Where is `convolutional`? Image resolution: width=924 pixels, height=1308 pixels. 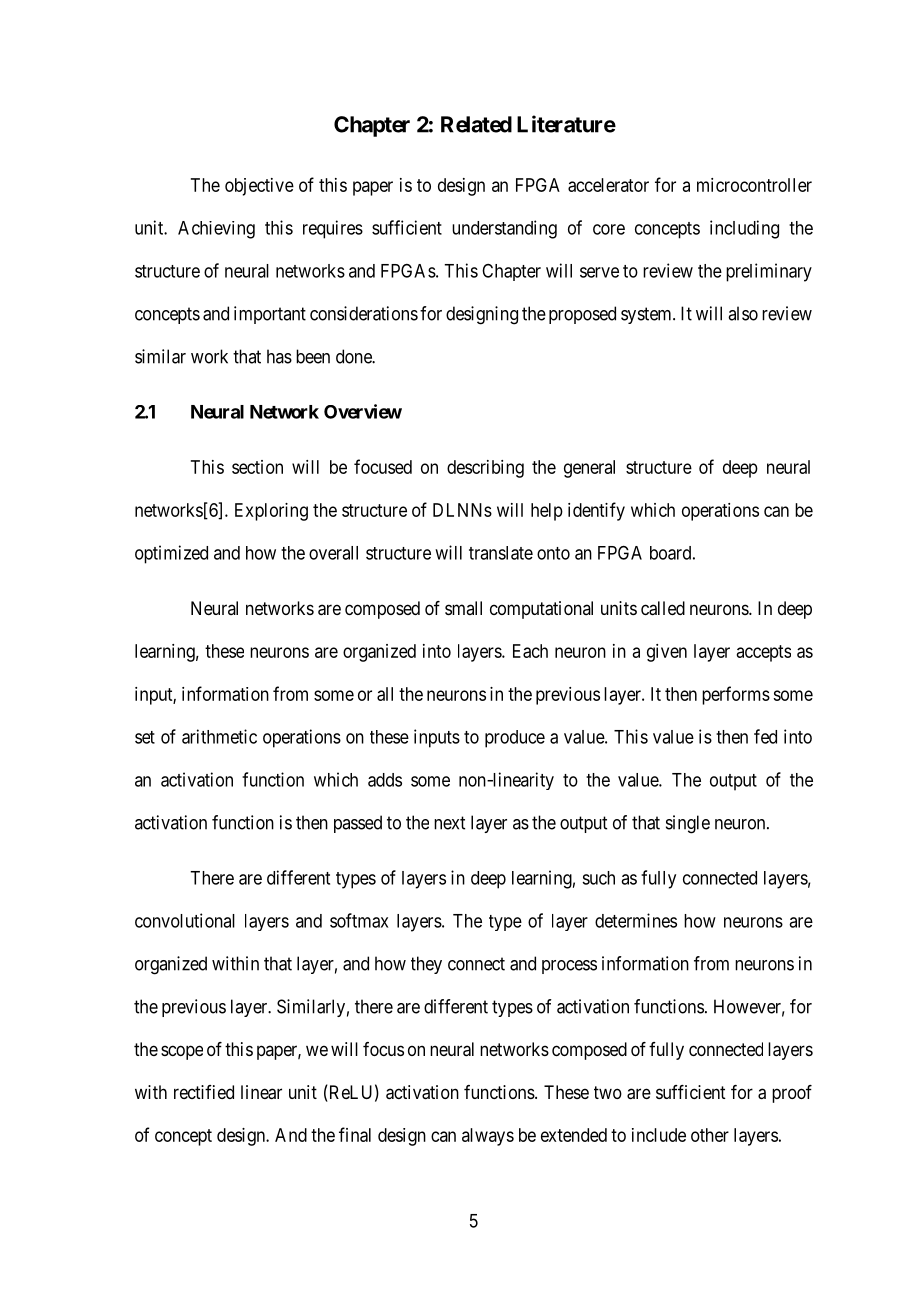
convolutional is located at coordinates (185, 920).
